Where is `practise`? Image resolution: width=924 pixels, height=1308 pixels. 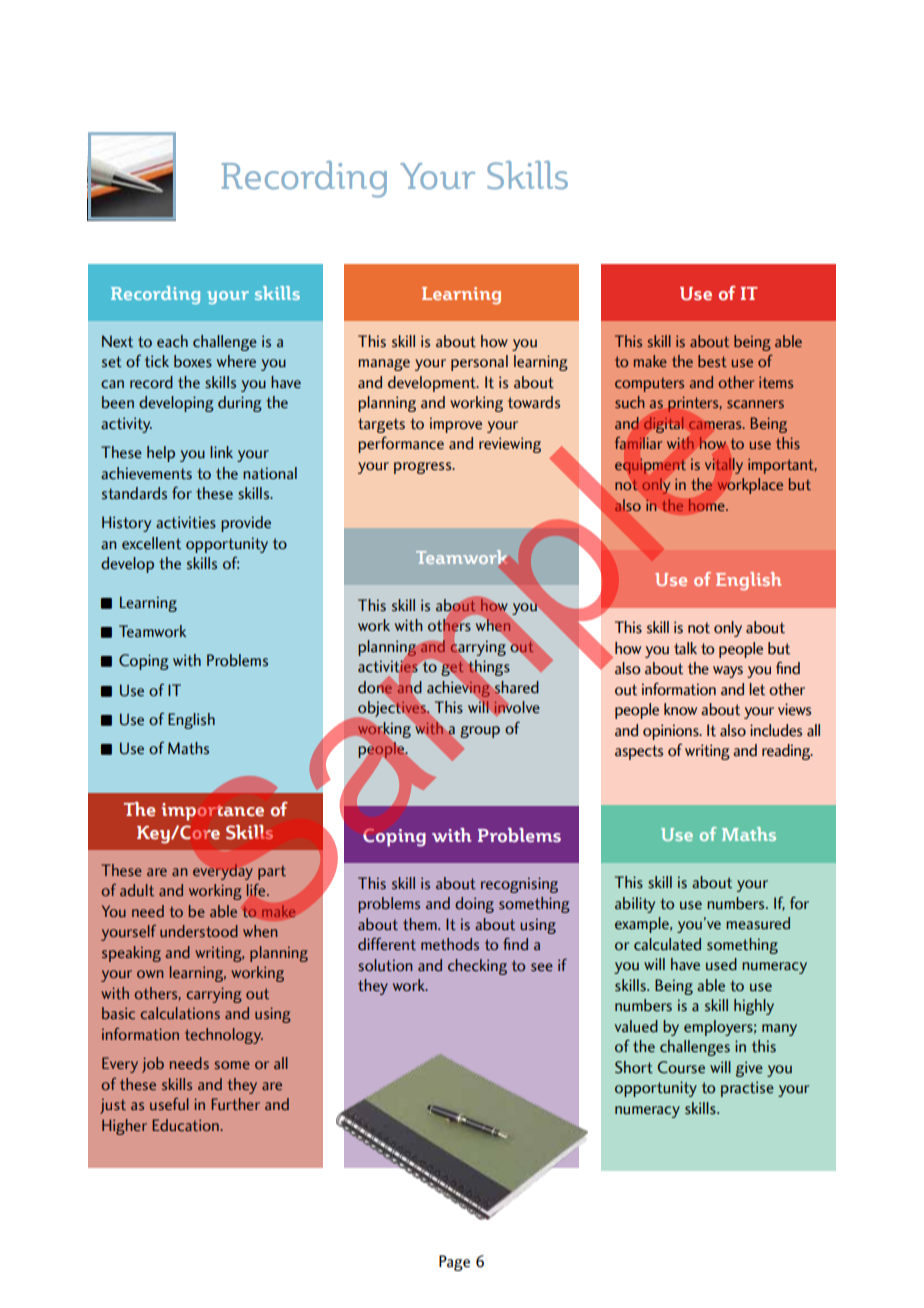
practise is located at coordinates (747, 1089).
